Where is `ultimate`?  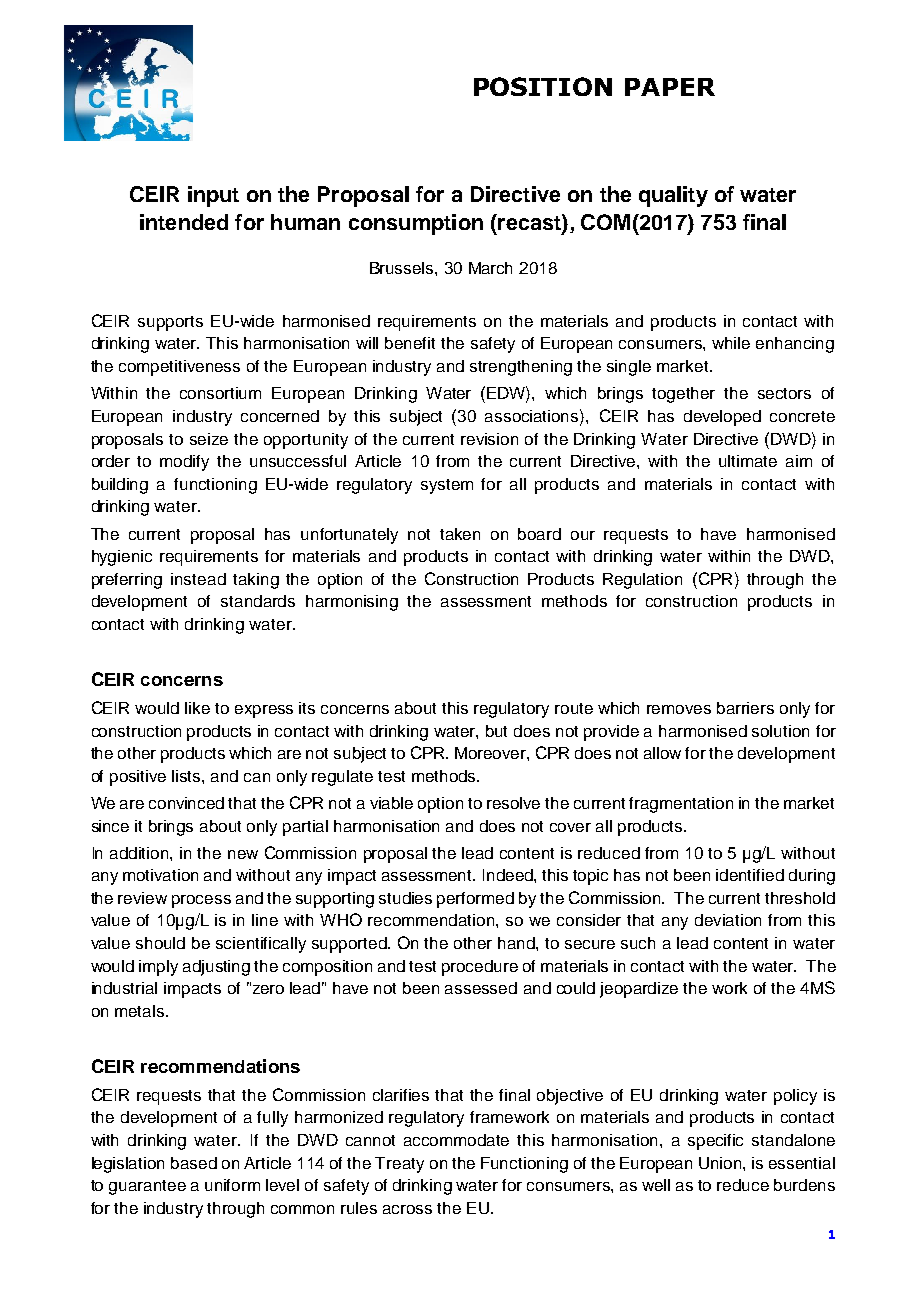 ultimate is located at coordinates (748, 461).
